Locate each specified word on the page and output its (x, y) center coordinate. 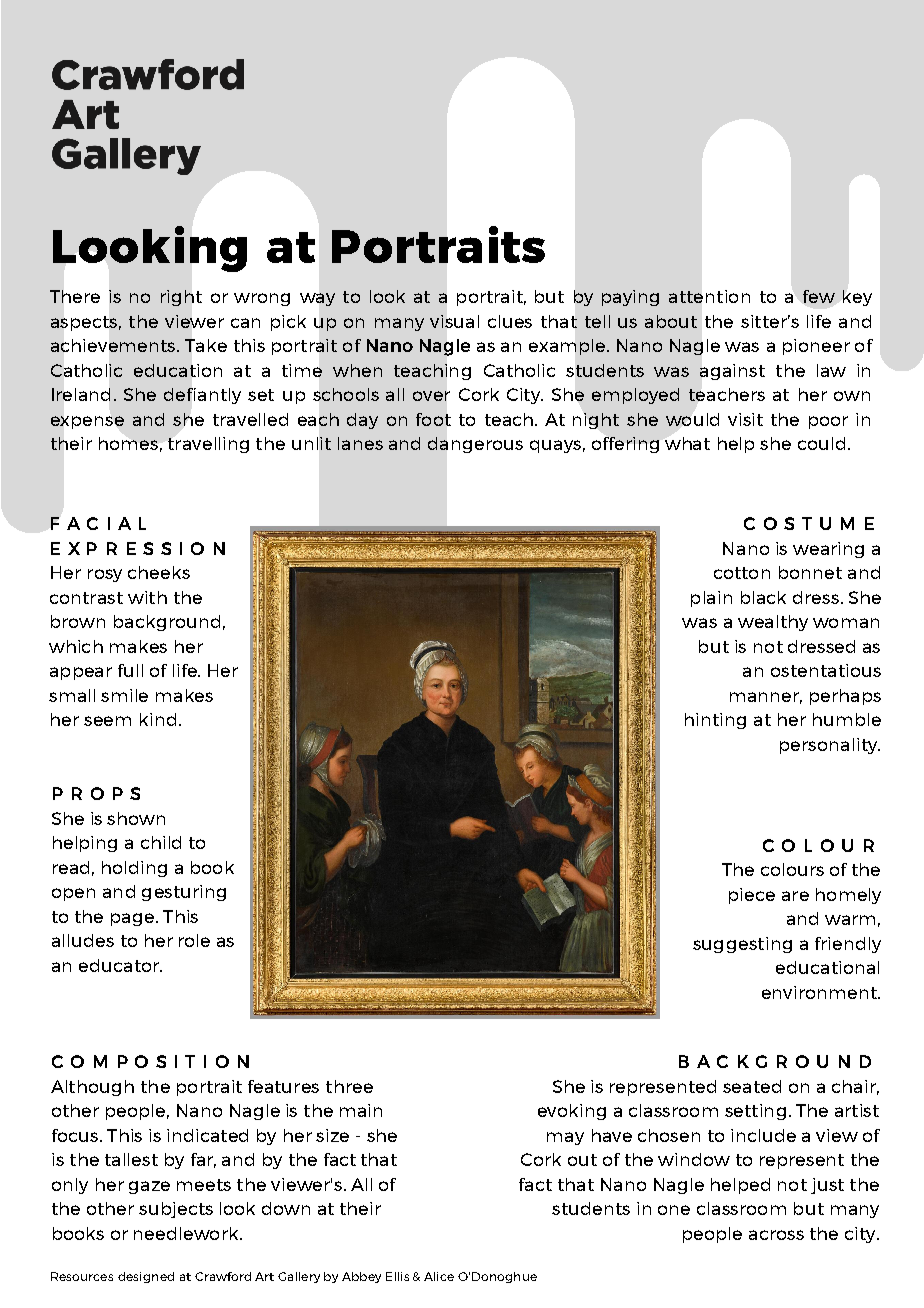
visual (454, 321)
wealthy (773, 623)
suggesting (742, 945)
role (194, 940)
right (181, 298)
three (349, 1086)
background (167, 623)
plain (711, 599)
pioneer (816, 347)
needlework (187, 1233)
